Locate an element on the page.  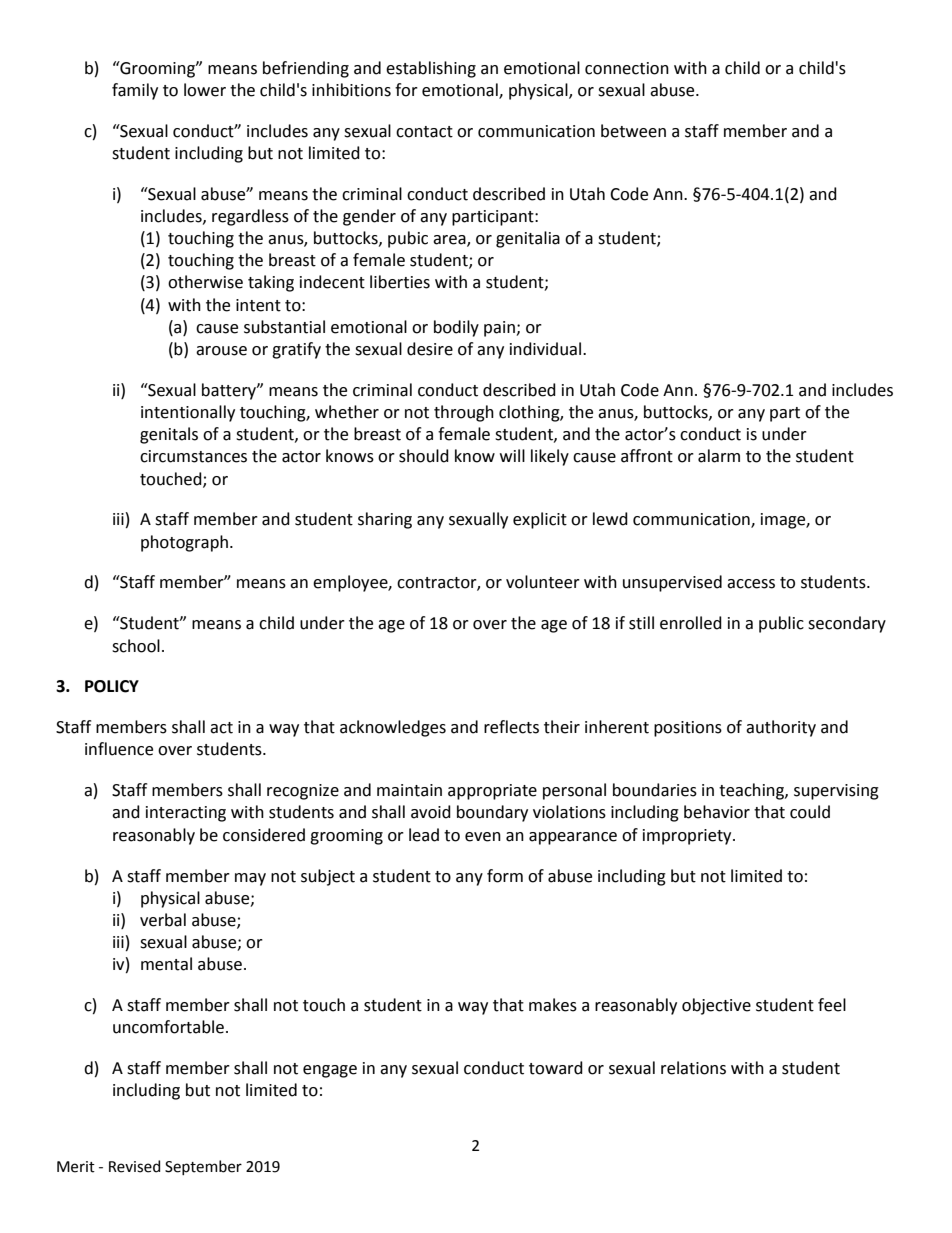
between is located at coordinates (633, 131).
